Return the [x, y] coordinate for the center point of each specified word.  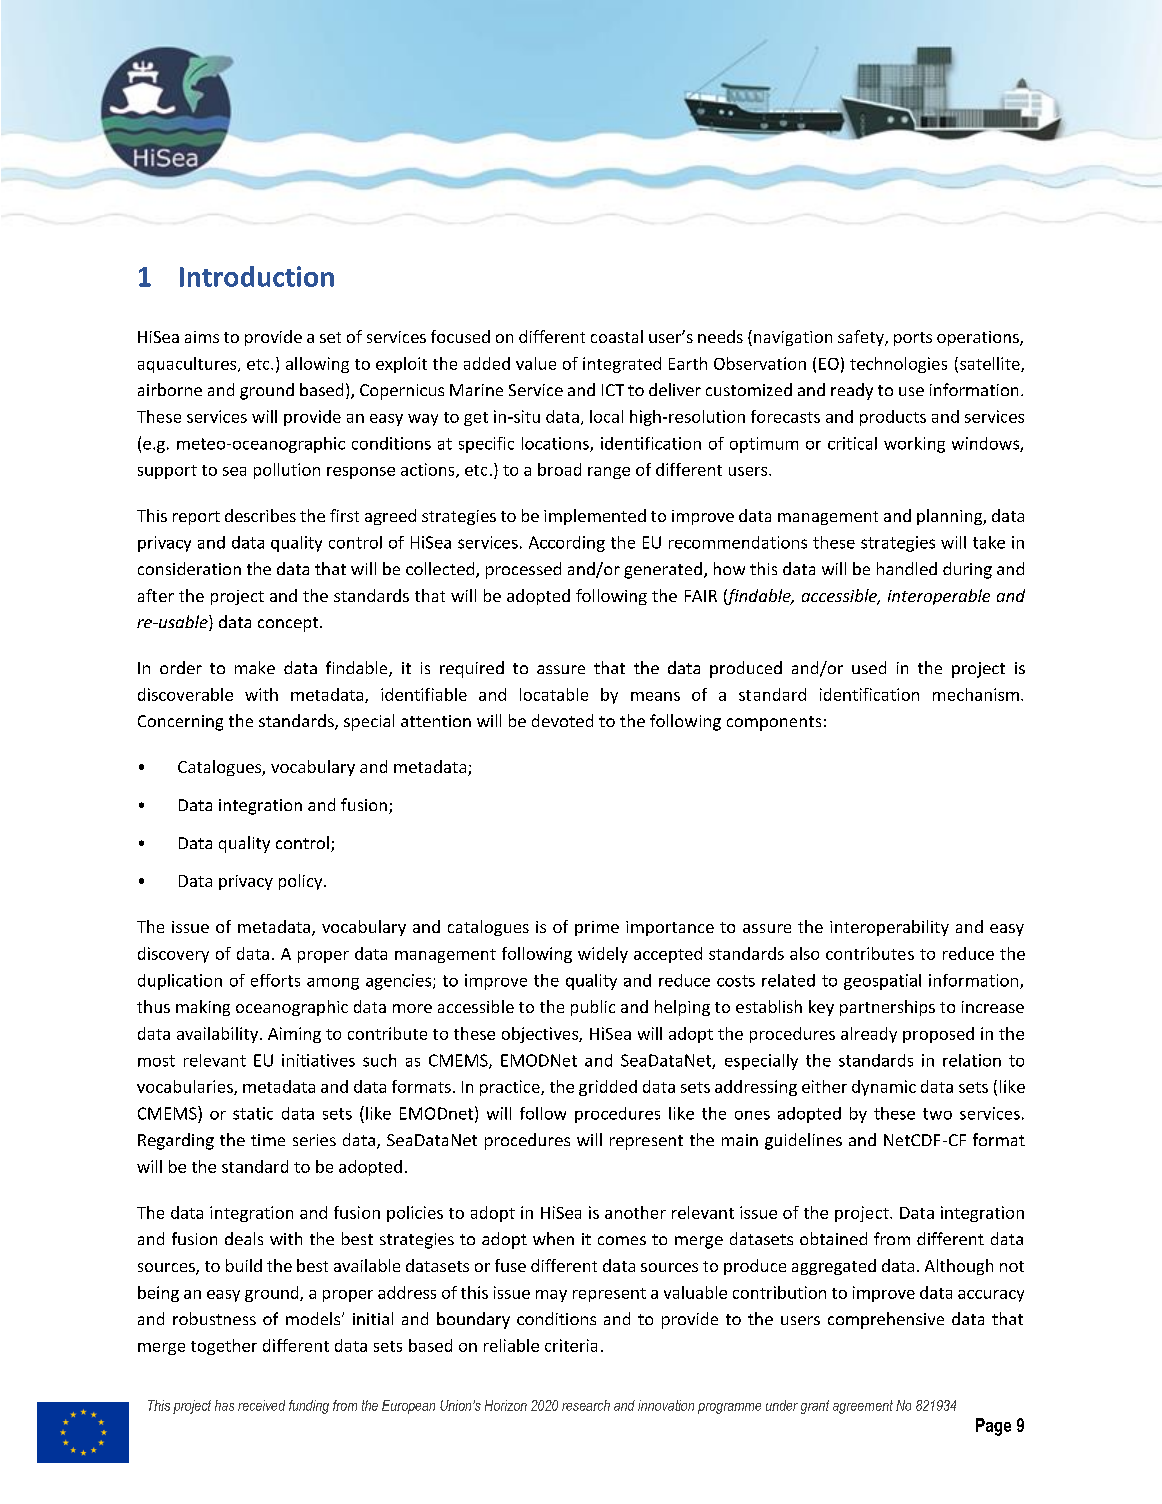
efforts [275, 980]
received [261, 1405]
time [268, 1140]
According [567, 544]
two [937, 1114]
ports [913, 339]
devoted [562, 720]
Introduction [257, 276]
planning [950, 517]
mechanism [976, 694]
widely [603, 955]
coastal [617, 336]
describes [260, 515]
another [635, 1212]
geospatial [882, 982]
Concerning [180, 723]
